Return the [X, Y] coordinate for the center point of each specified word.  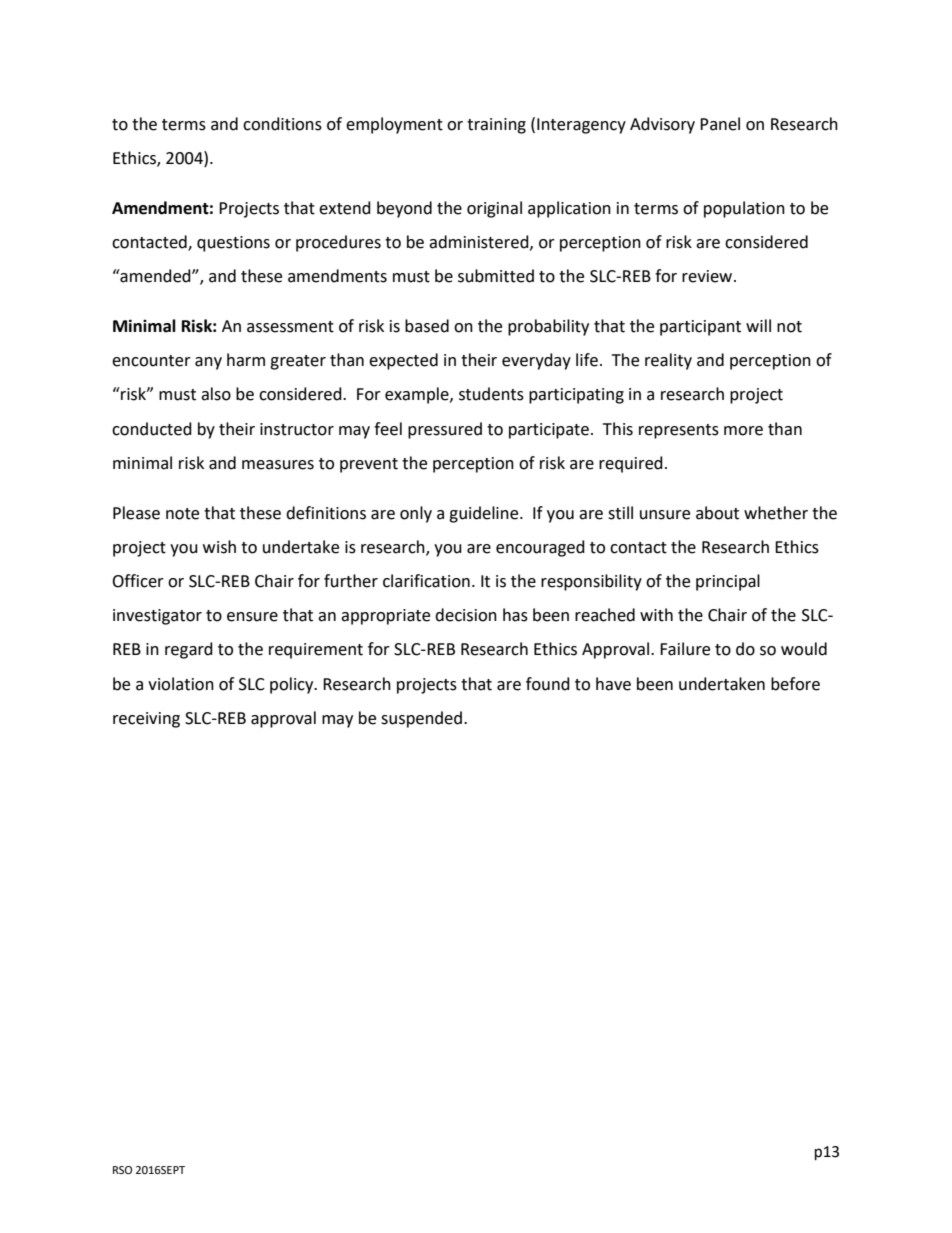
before [795, 684]
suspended [421, 719]
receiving [146, 720]
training [496, 126]
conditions [282, 124]
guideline [485, 514]
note [182, 514]
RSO [122, 1170]
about [717, 513]
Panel [720, 124]
